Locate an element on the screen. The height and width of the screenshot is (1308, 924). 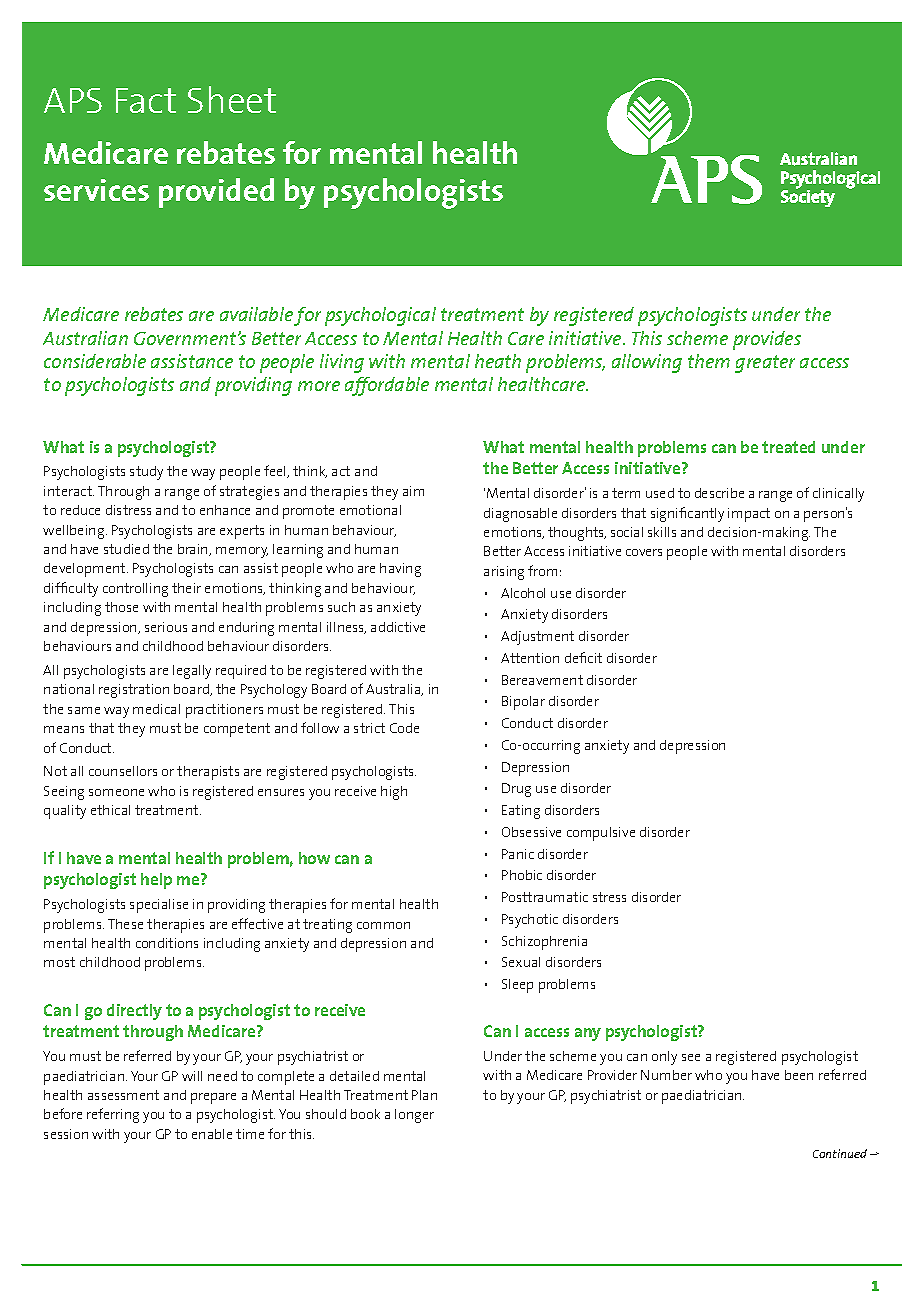
aim is located at coordinates (413, 491).
